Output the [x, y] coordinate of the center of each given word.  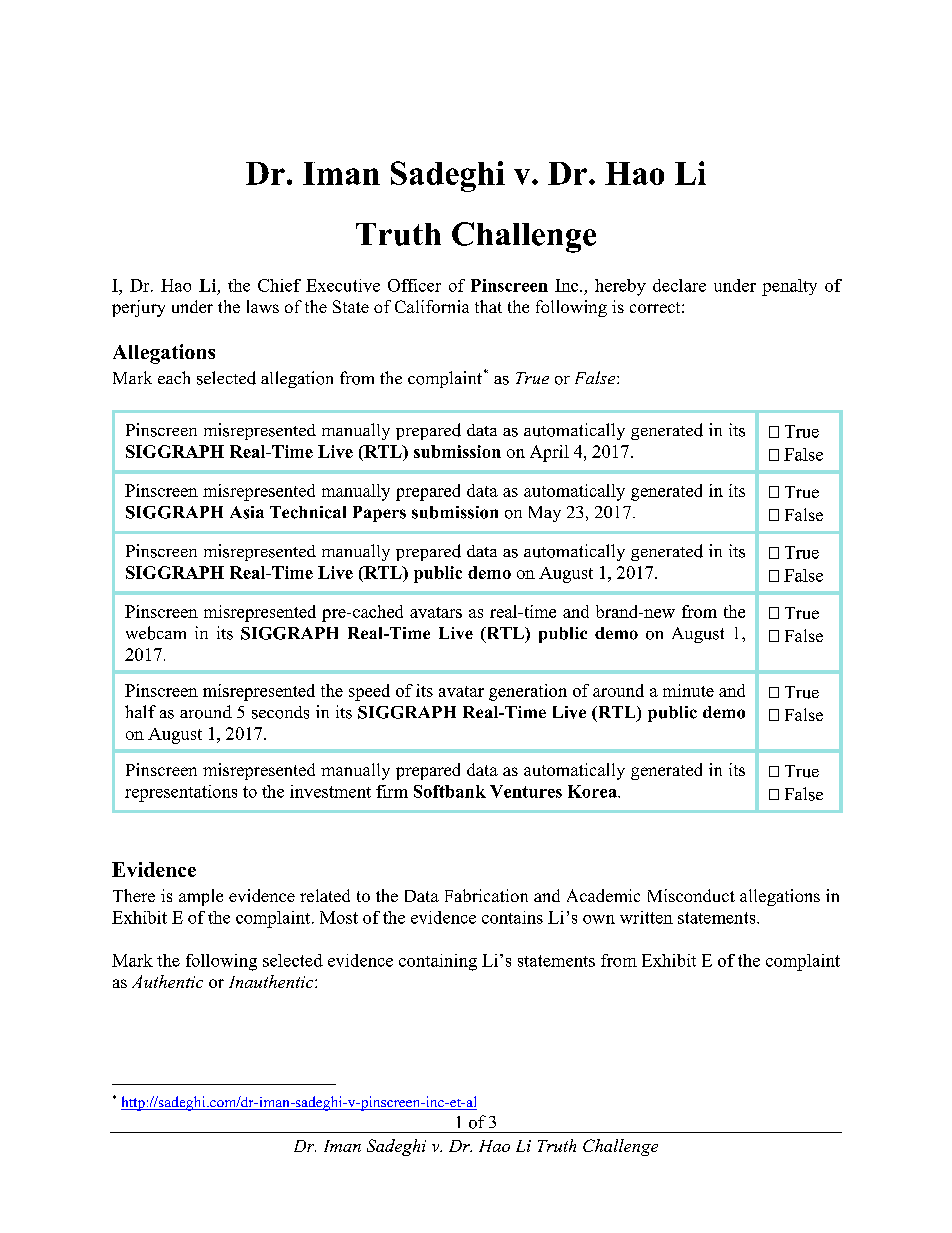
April [549, 453]
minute [688, 690]
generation [528, 692]
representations [181, 793]
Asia [247, 512]
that [488, 306]
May [545, 514]
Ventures [526, 791]
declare [679, 285]
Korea [593, 791]
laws [263, 306]
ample [201, 897]
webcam [156, 633]
